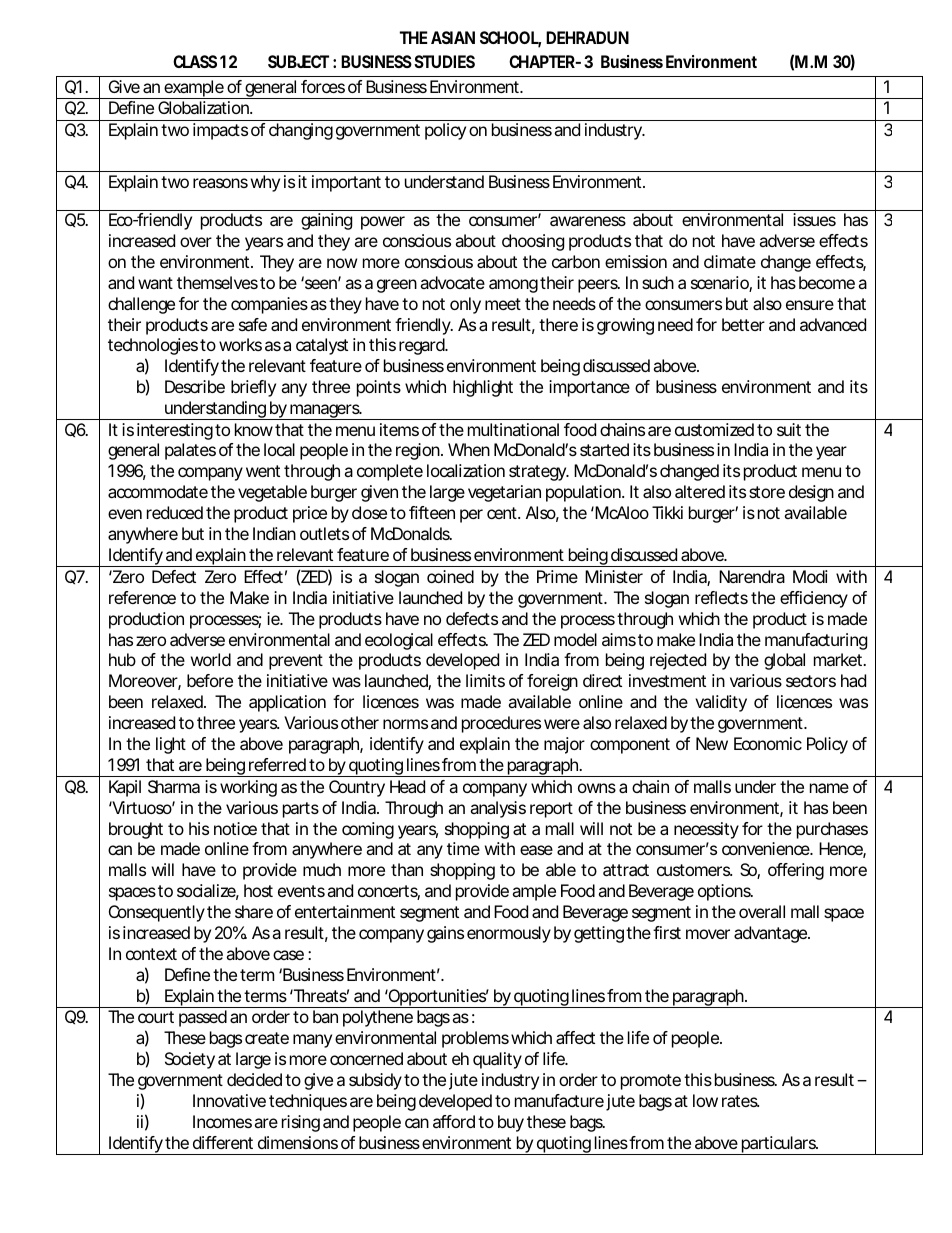 The width and height of the document is (952, 1233). Describe the element at coordinates (767, 492) in the document. I see `store` at that location.
